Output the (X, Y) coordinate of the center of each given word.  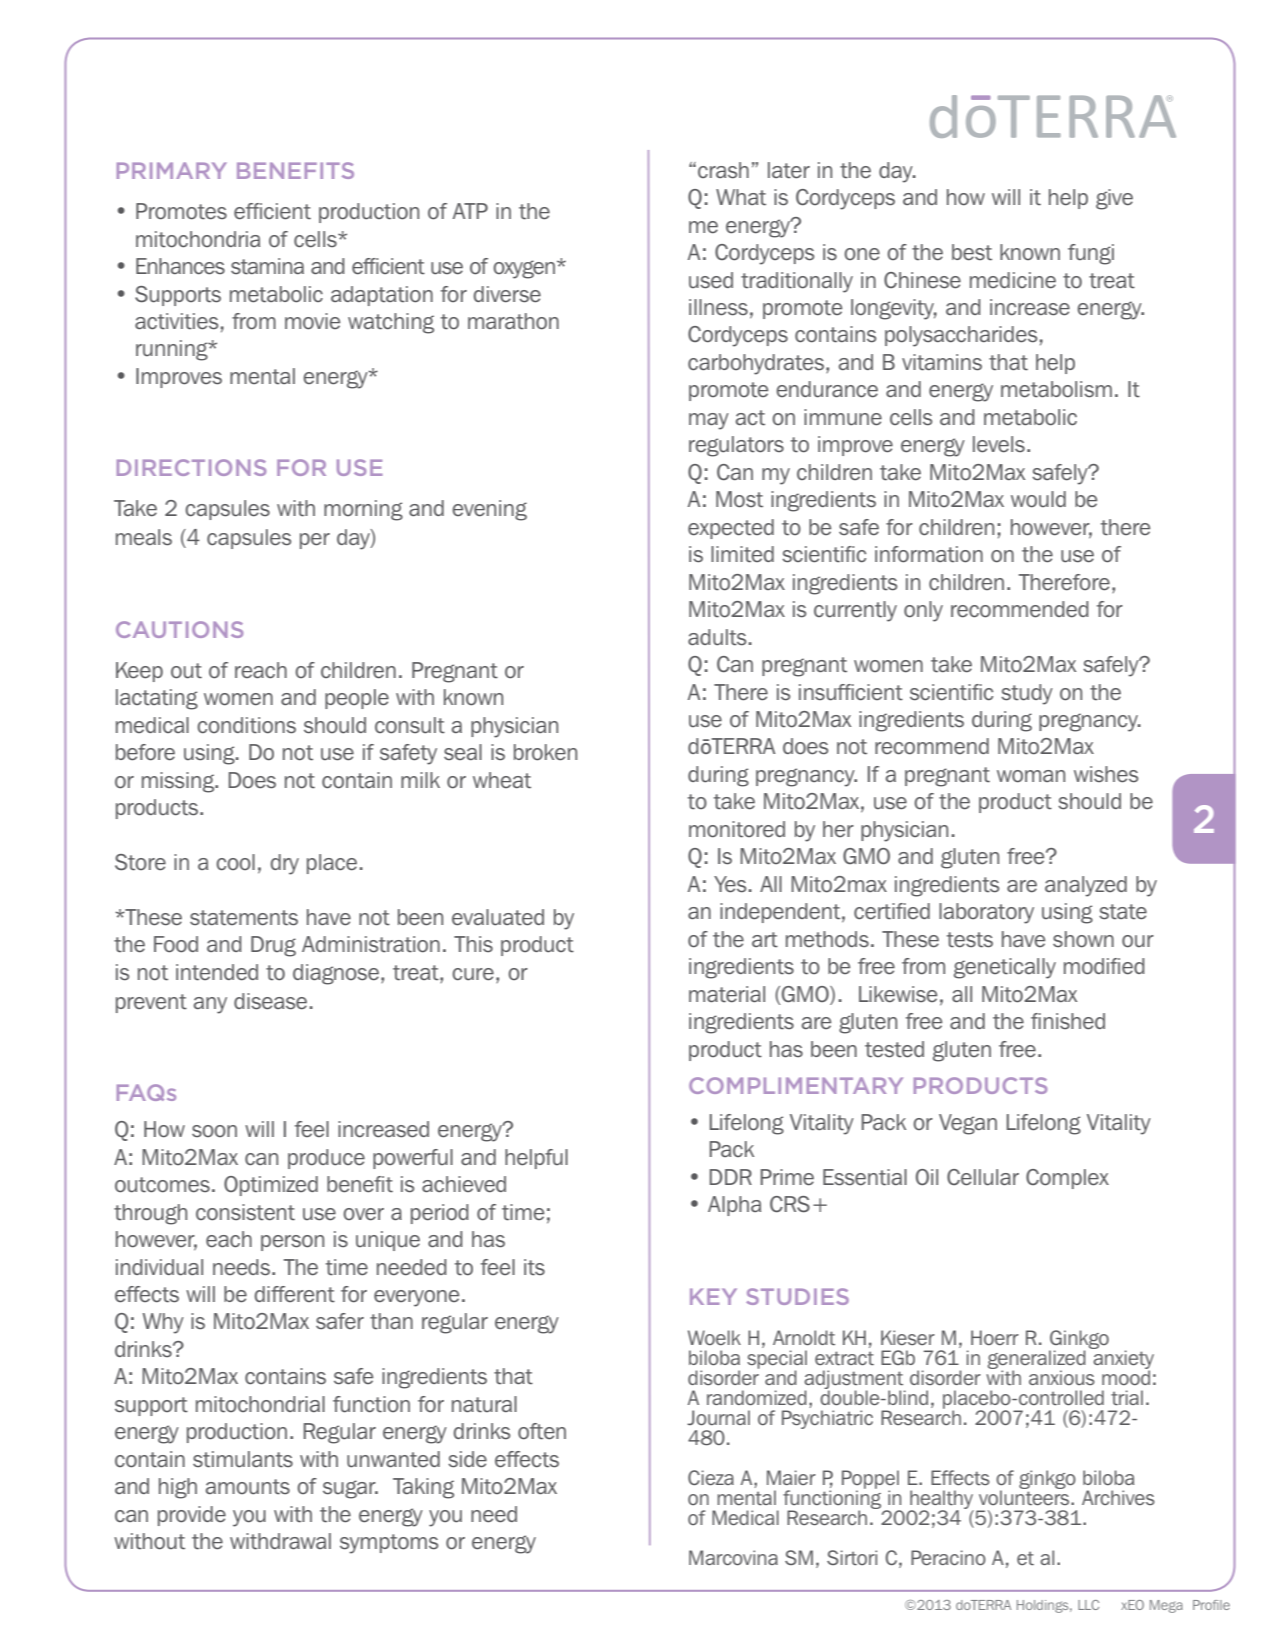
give (1114, 199)
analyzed (1086, 886)
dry (285, 864)
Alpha (734, 1206)
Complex (1067, 1179)
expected (731, 529)
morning (363, 510)
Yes (730, 884)
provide (192, 1516)
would (1038, 499)
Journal (718, 1418)
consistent (245, 1212)
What (741, 197)
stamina (267, 266)
